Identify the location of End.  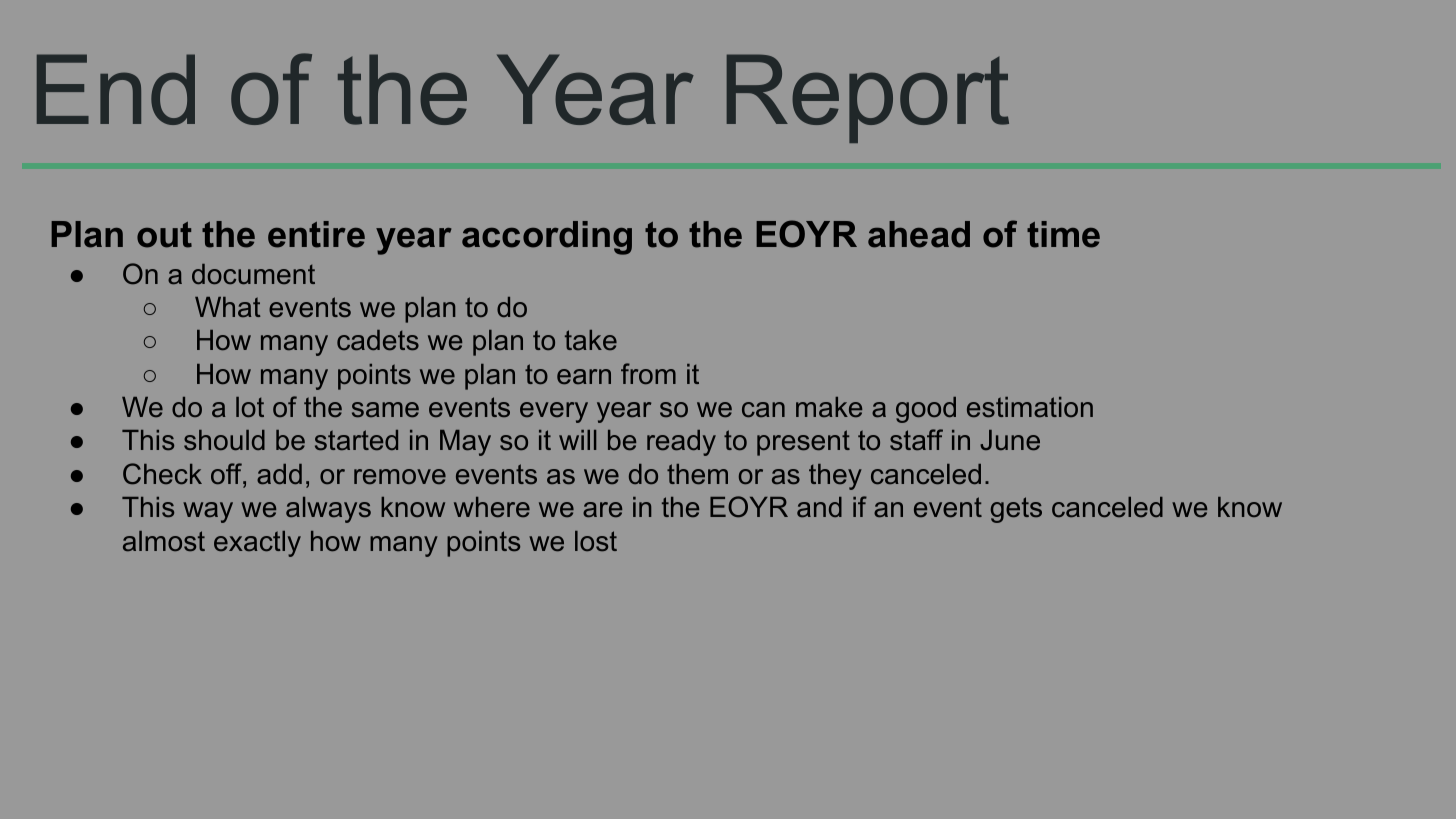
(116, 89).
